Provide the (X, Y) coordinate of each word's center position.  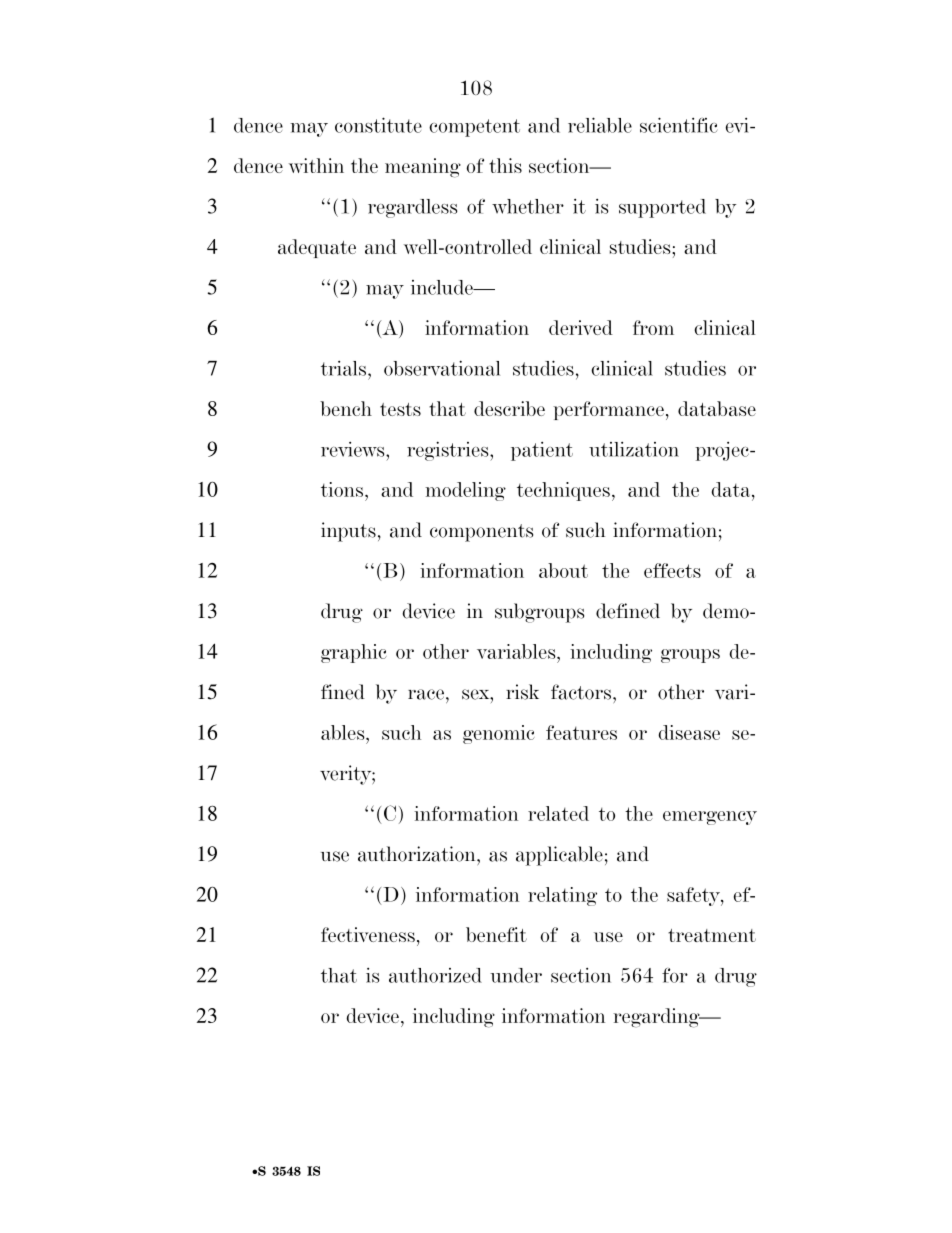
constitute (378, 125)
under (516, 975)
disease (689, 732)
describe (509, 408)
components (481, 533)
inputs (348, 532)
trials (345, 368)
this (505, 165)
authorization (418, 854)
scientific (678, 125)
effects (672, 570)
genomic (499, 734)
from (653, 327)
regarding (657, 1018)
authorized (435, 975)
